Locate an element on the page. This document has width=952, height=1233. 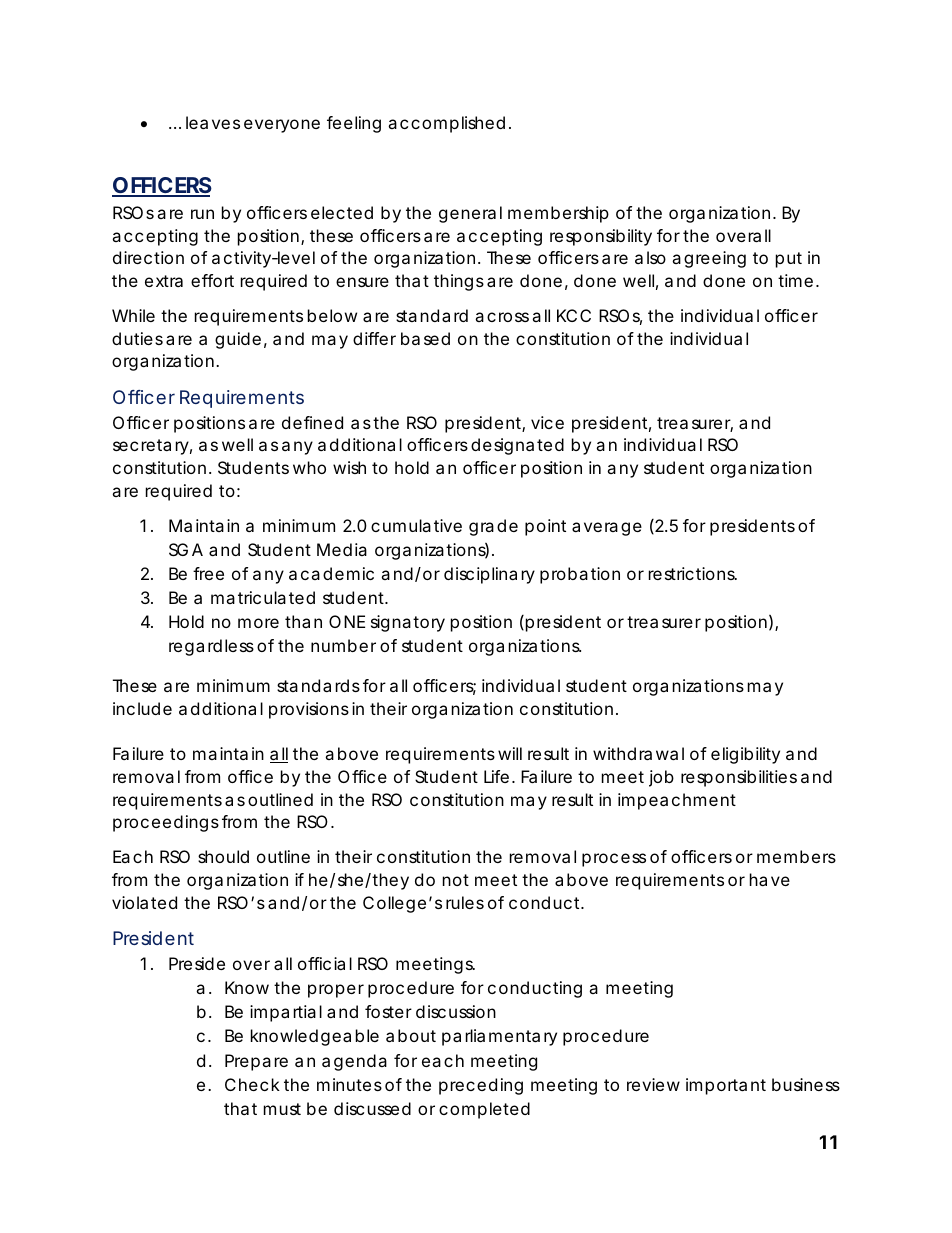
time is located at coordinates (798, 280).
